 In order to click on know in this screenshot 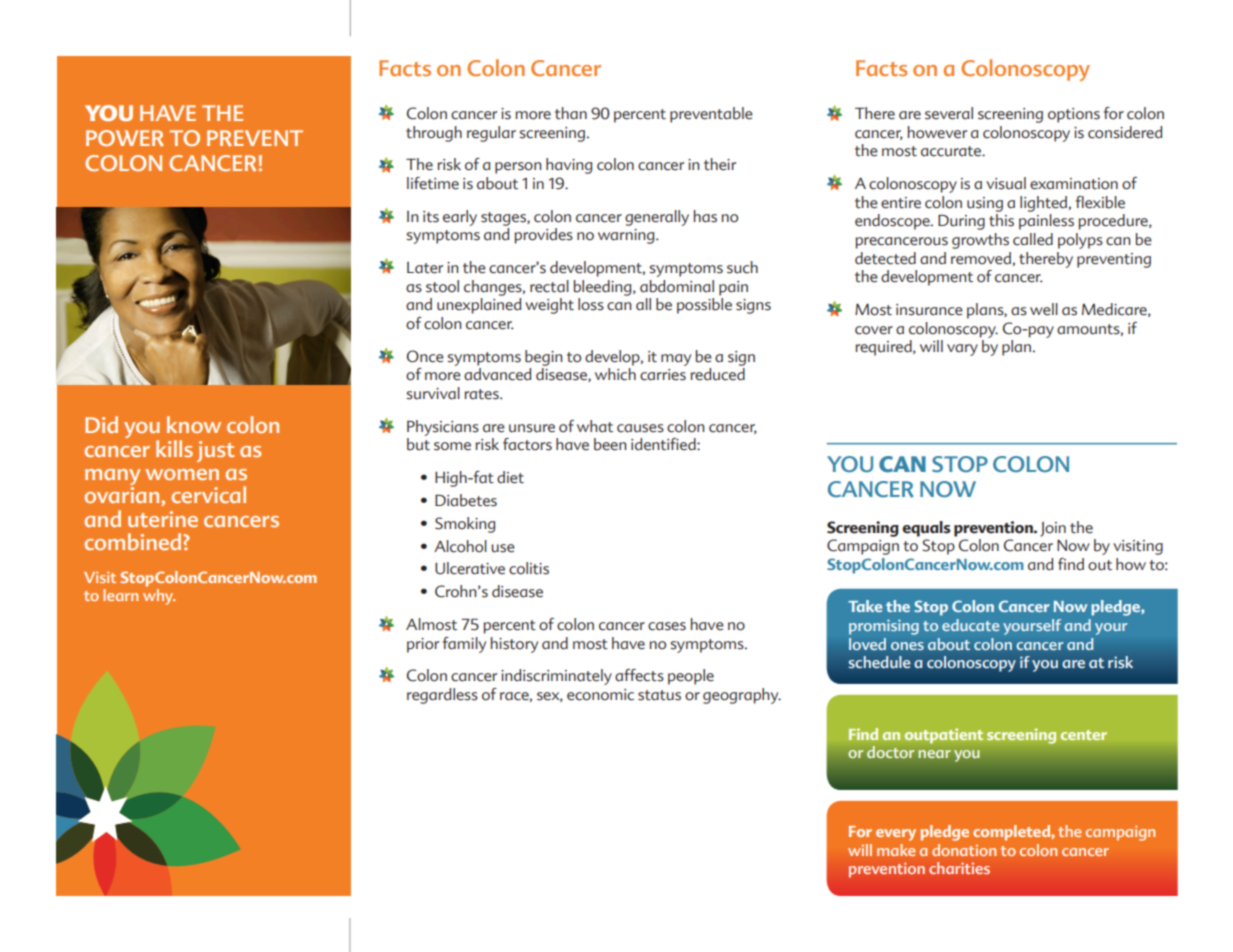, I will do `click(194, 424)`.
